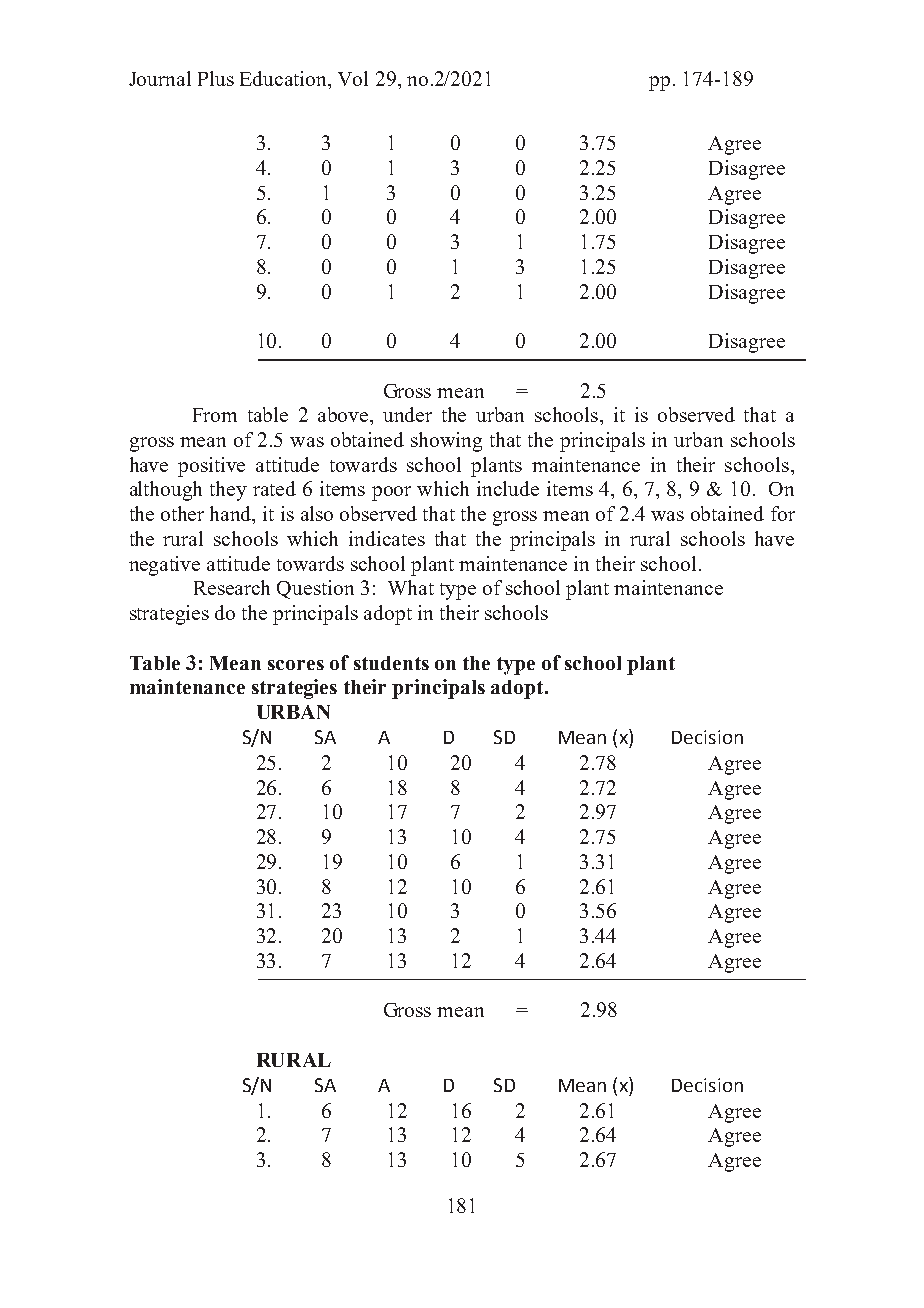 The height and width of the screenshot is (1308, 924). Describe the element at coordinates (182, 513) in the screenshot. I see `other` at that location.
